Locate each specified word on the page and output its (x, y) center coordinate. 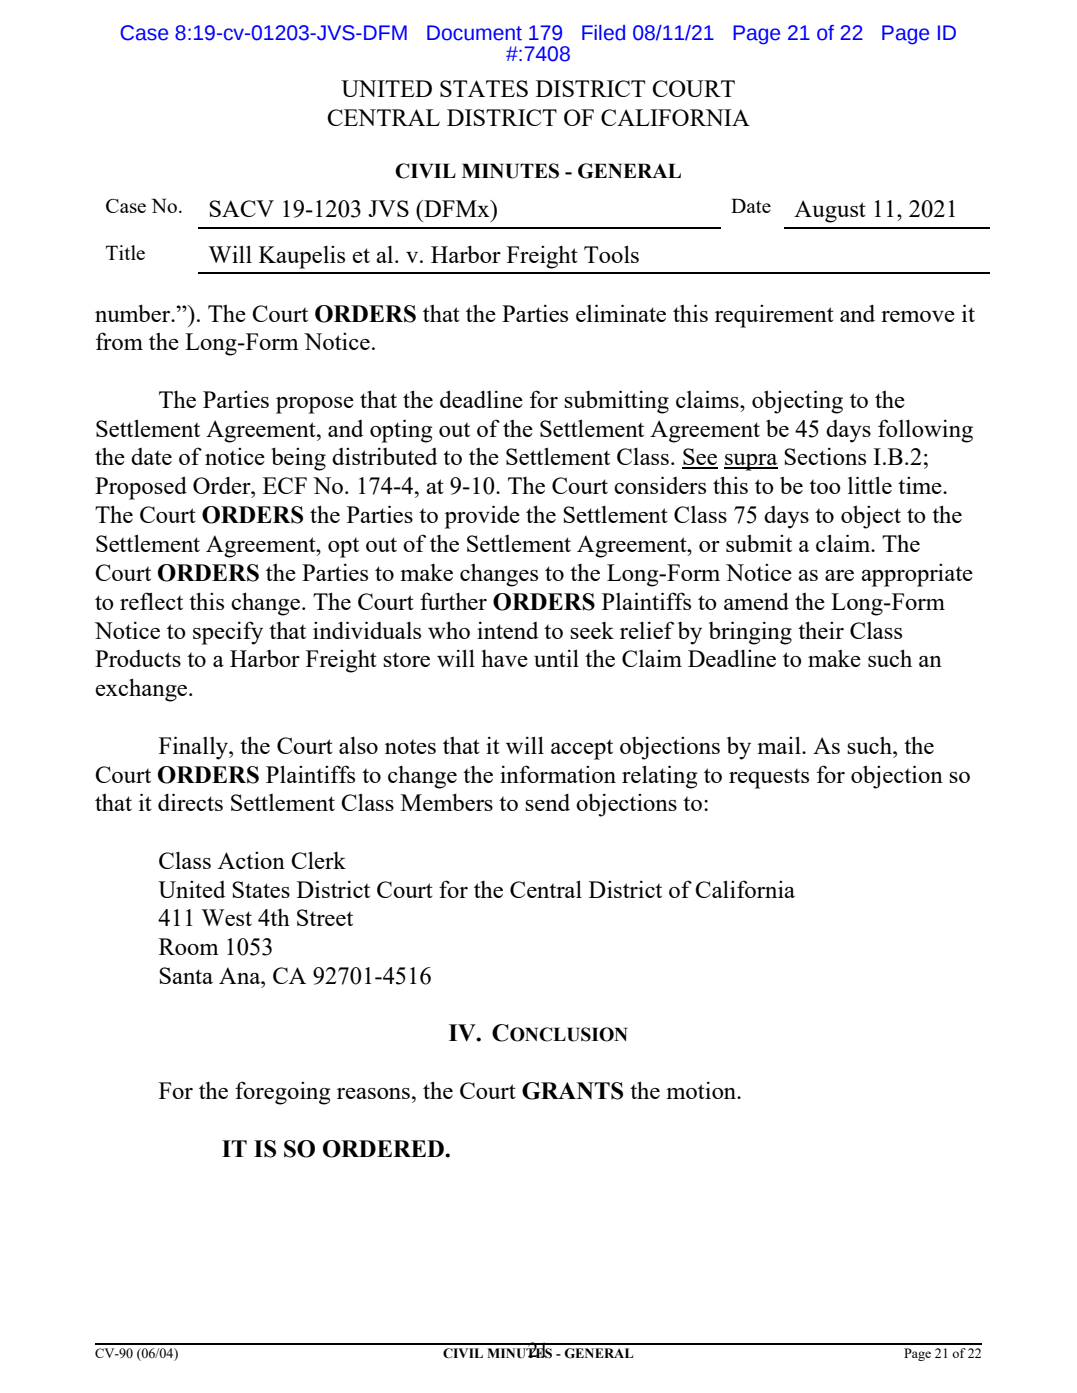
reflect (151, 601)
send (547, 802)
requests (769, 779)
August (830, 211)
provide (482, 517)
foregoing (282, 1093)
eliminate (621, 313)
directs (190, 802)
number (134, 313)
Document (474, 33)
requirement (774, 316)
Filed (603, 33)
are (839, 575)
